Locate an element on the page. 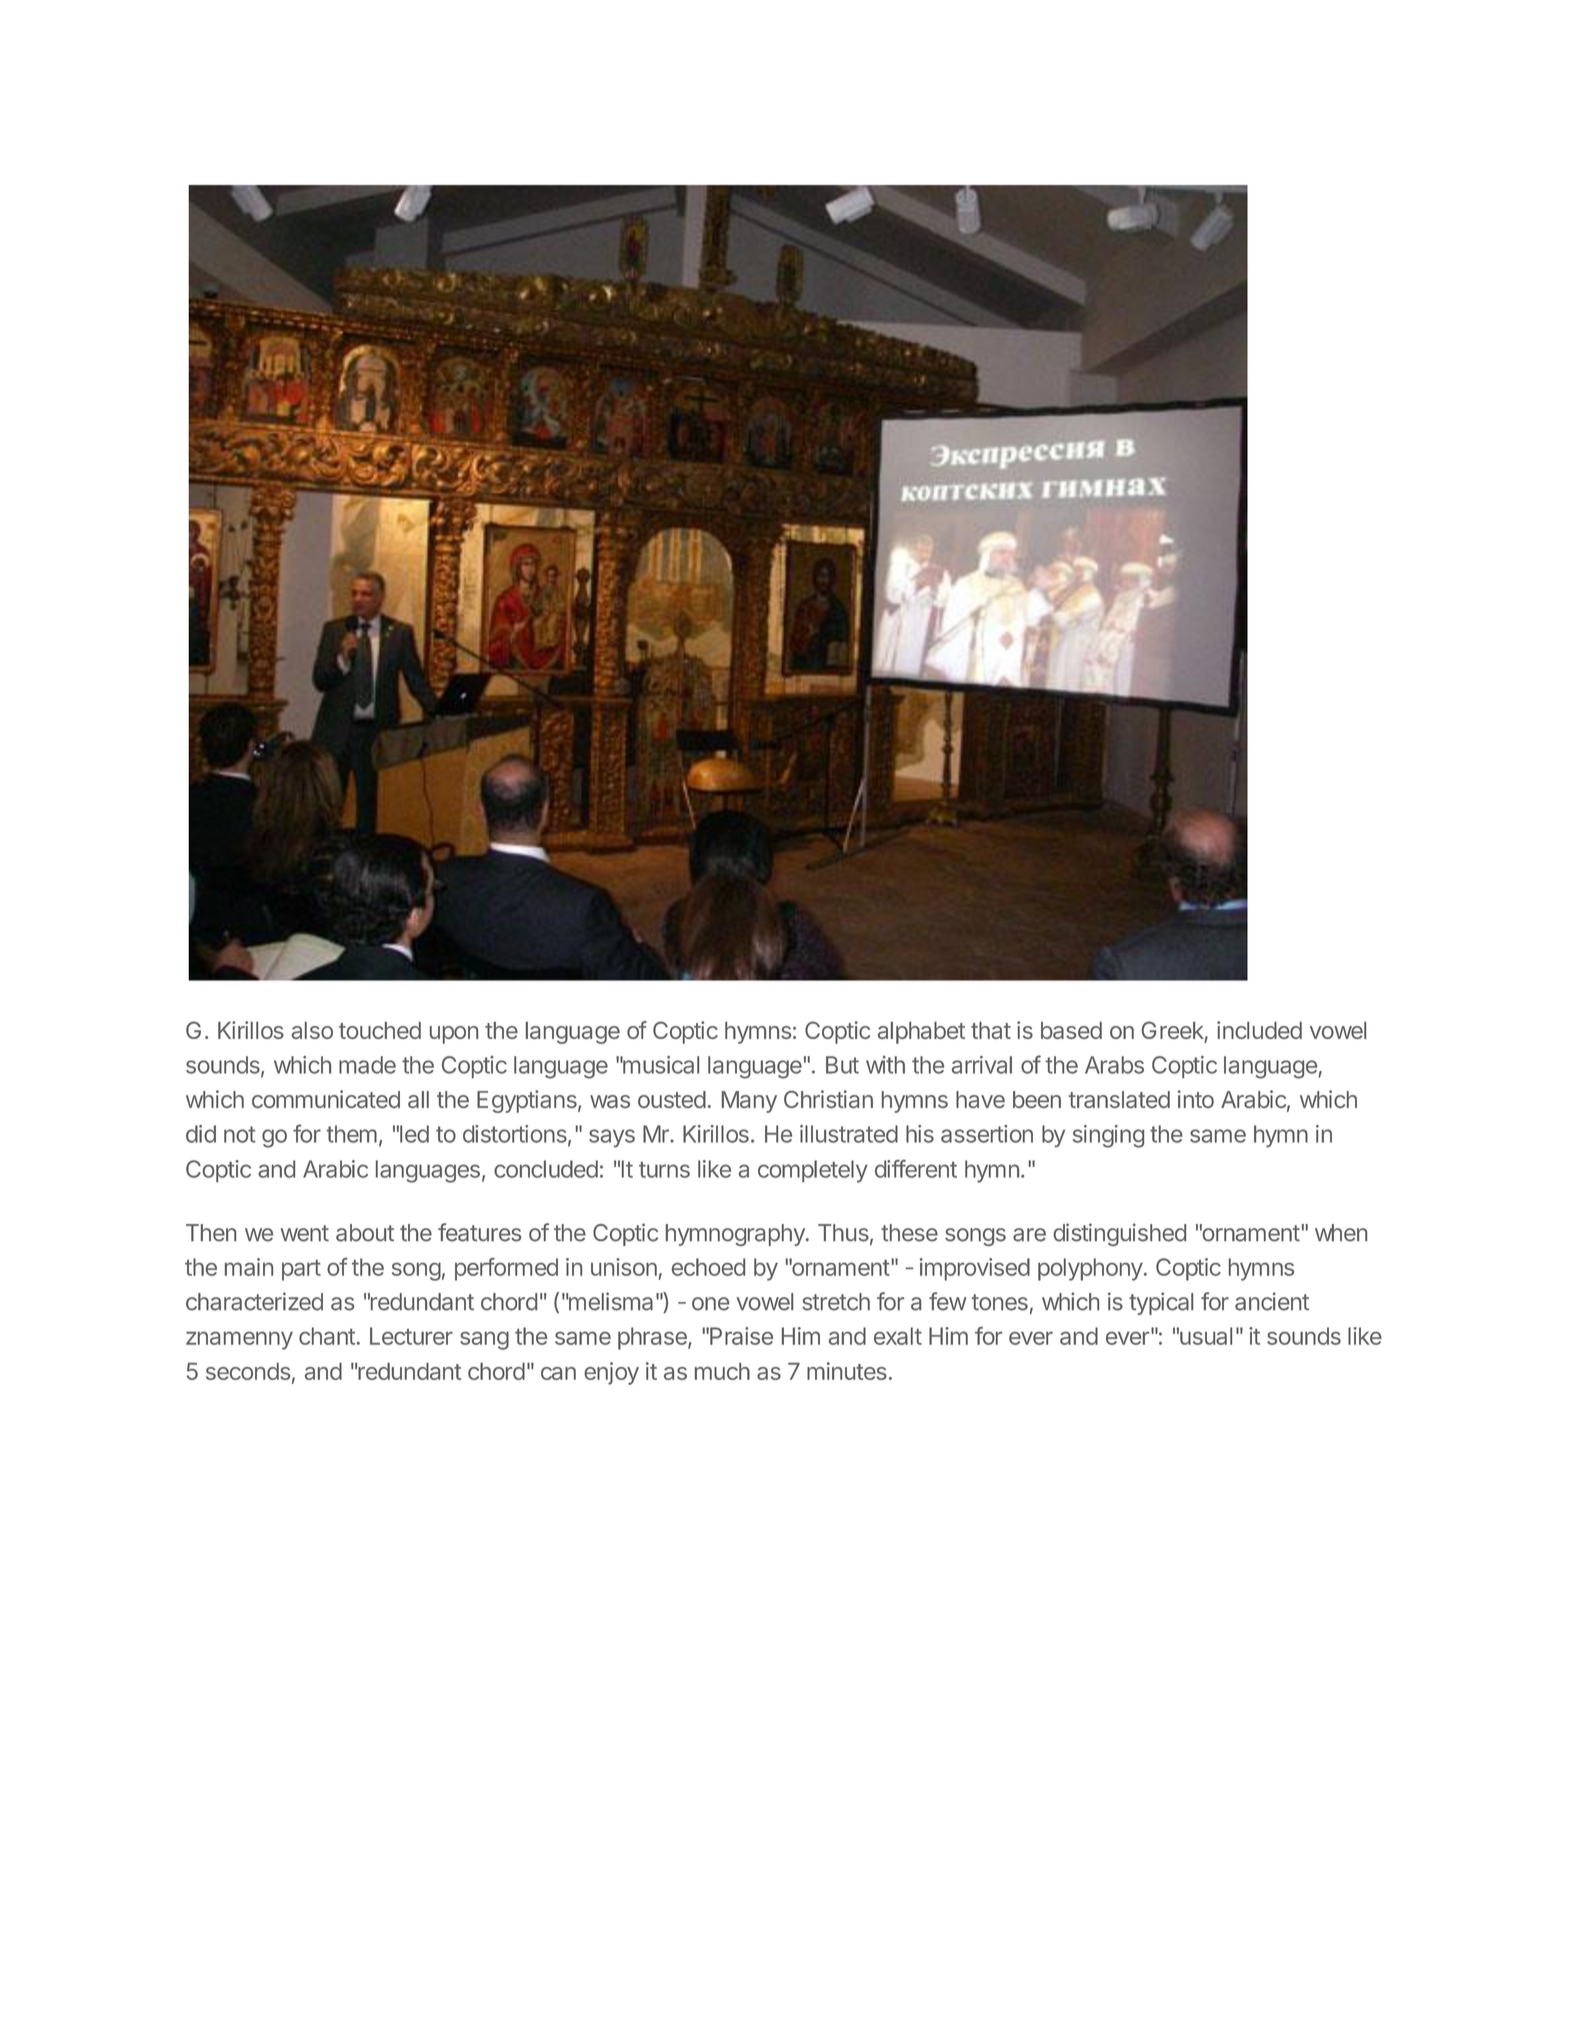 The image size is (1571, 2034). exalt is located at coordinates (898, 1336).
